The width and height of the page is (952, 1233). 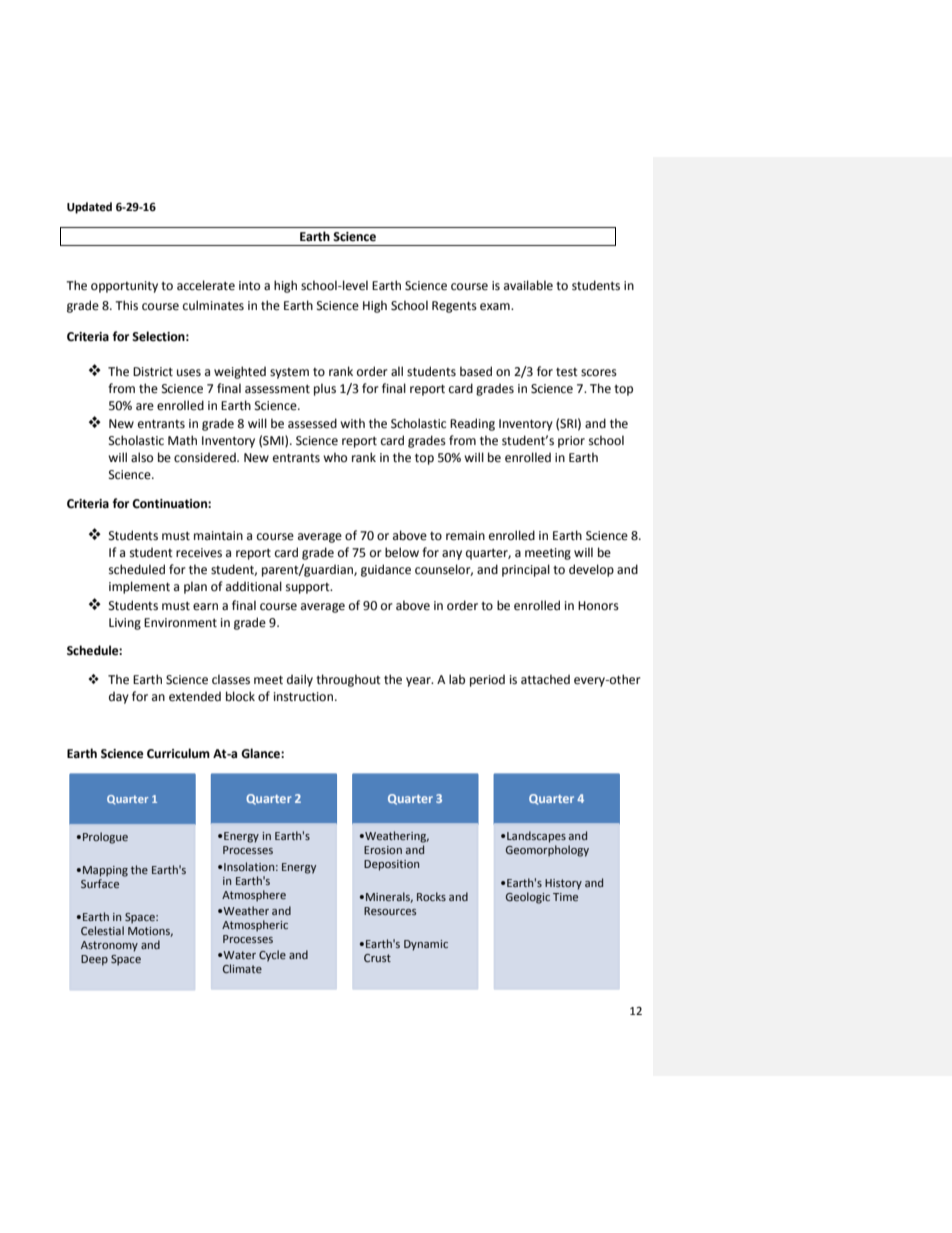 What do you see at coordinates (335, 457) in the page?
I see `who` at bounding box center [335, 457].
